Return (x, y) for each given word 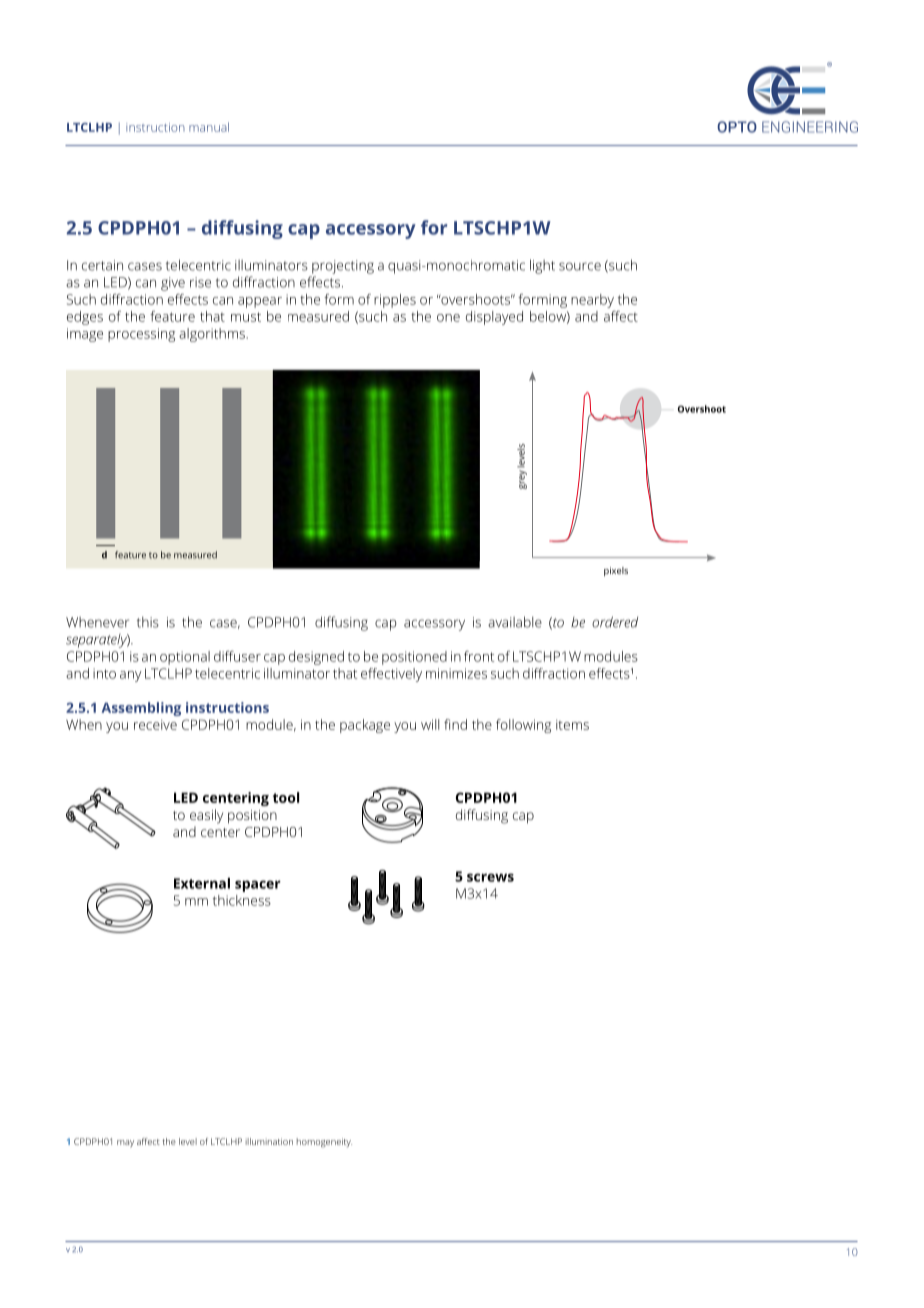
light (542, 266)
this (148, 622)
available (515, 622)
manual (209, 127)
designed (316, 658)
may (125, 1143)
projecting (343, 267)
